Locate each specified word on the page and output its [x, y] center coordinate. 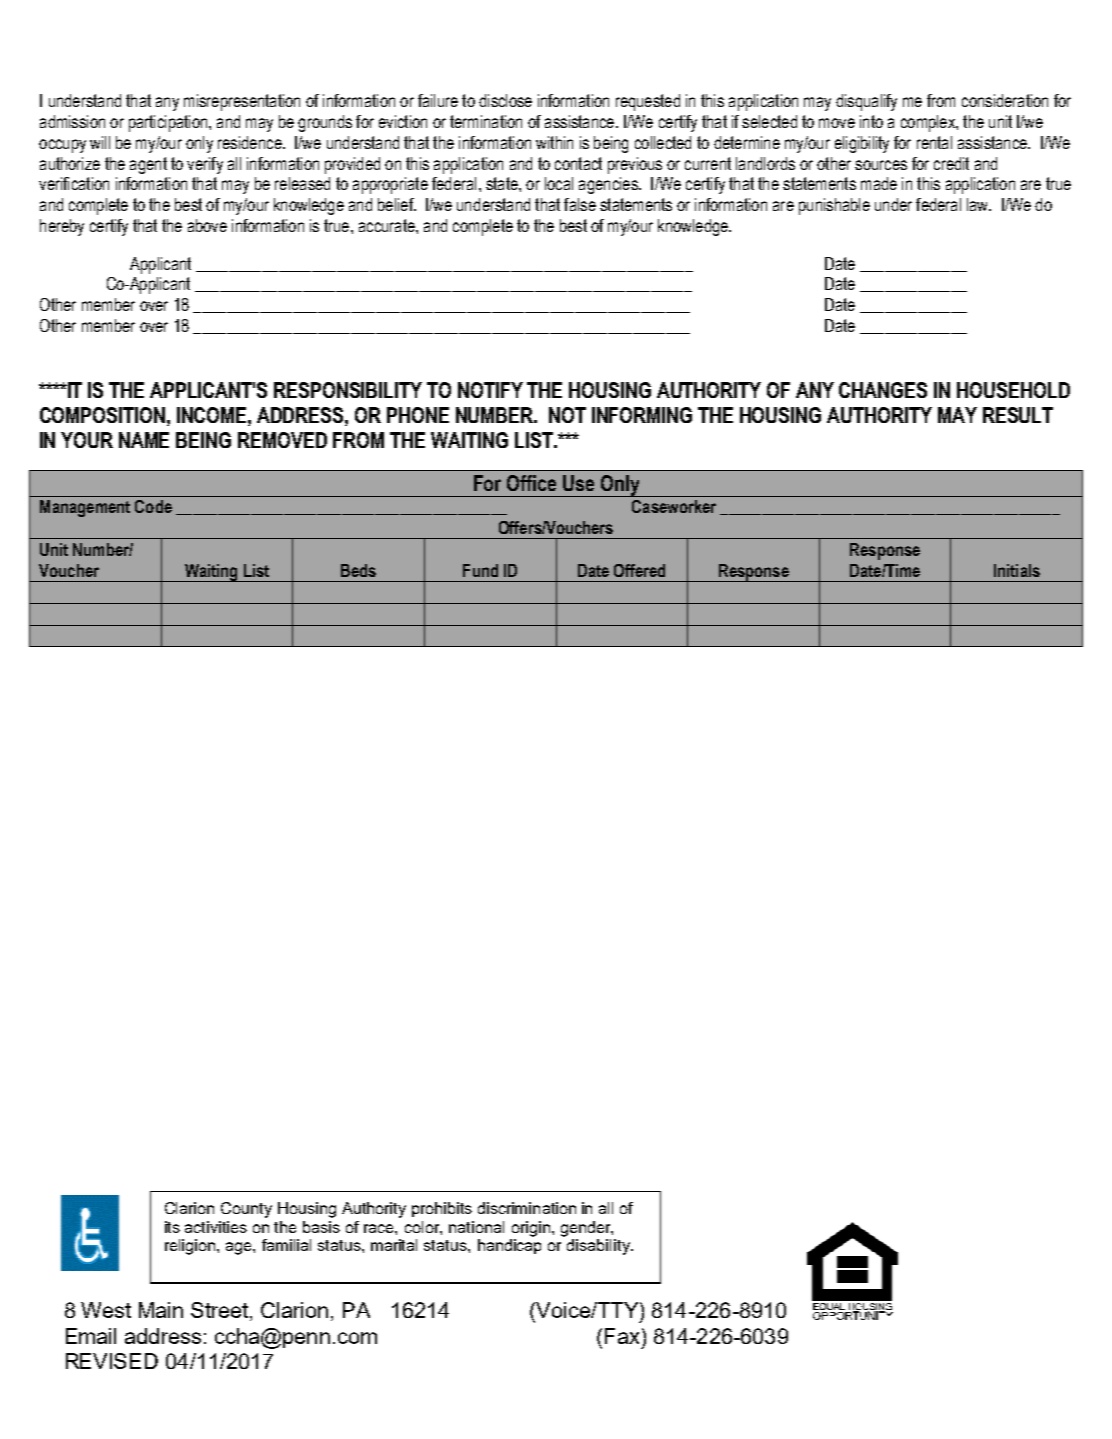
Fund [480, 570]
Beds [358, 570]
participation [168, 123]
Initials [1017, 570]
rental [934, 142]
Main [161, 1310]
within [554, 142]
